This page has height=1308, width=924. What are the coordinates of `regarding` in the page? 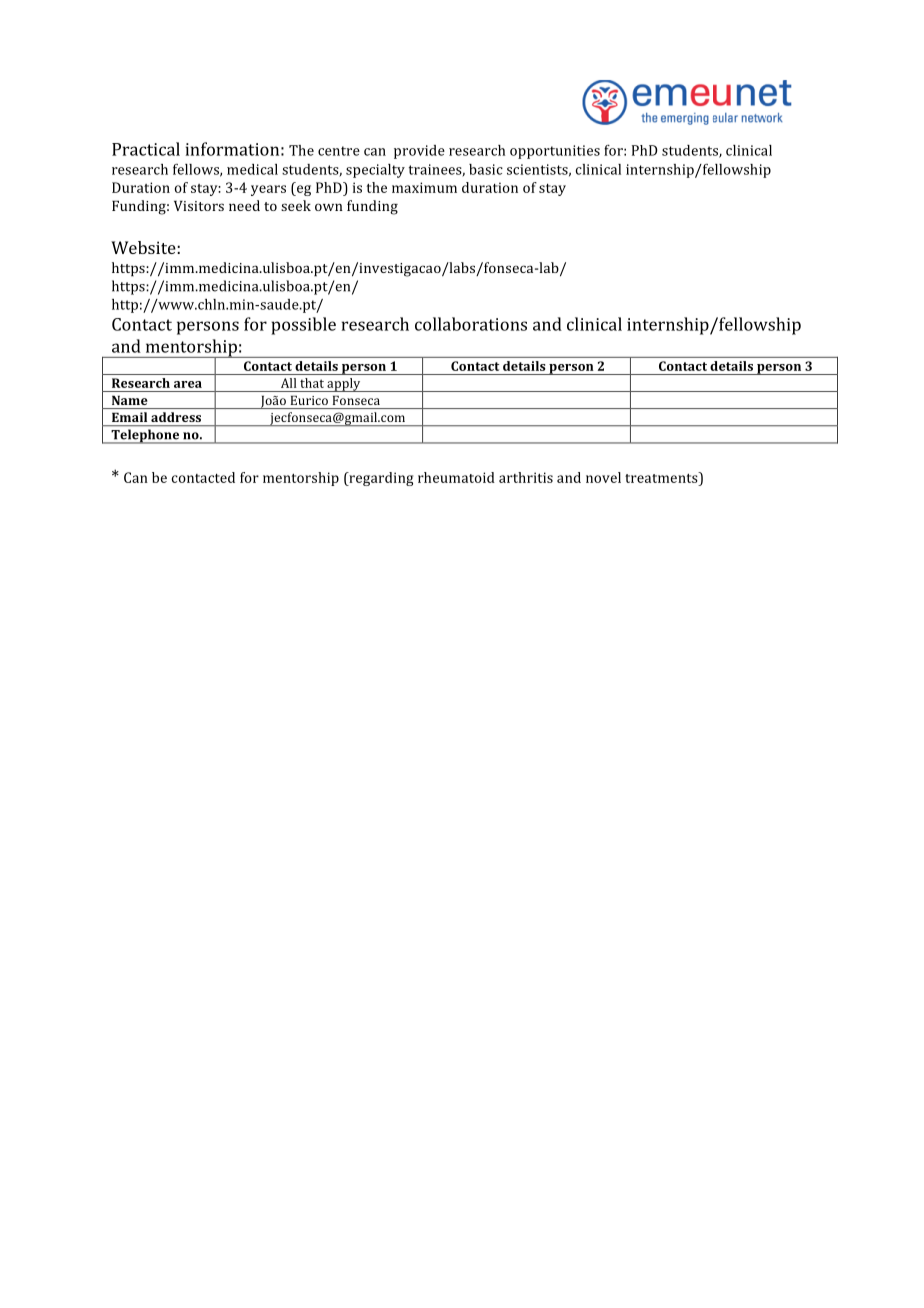 It's located at (380, 479).
